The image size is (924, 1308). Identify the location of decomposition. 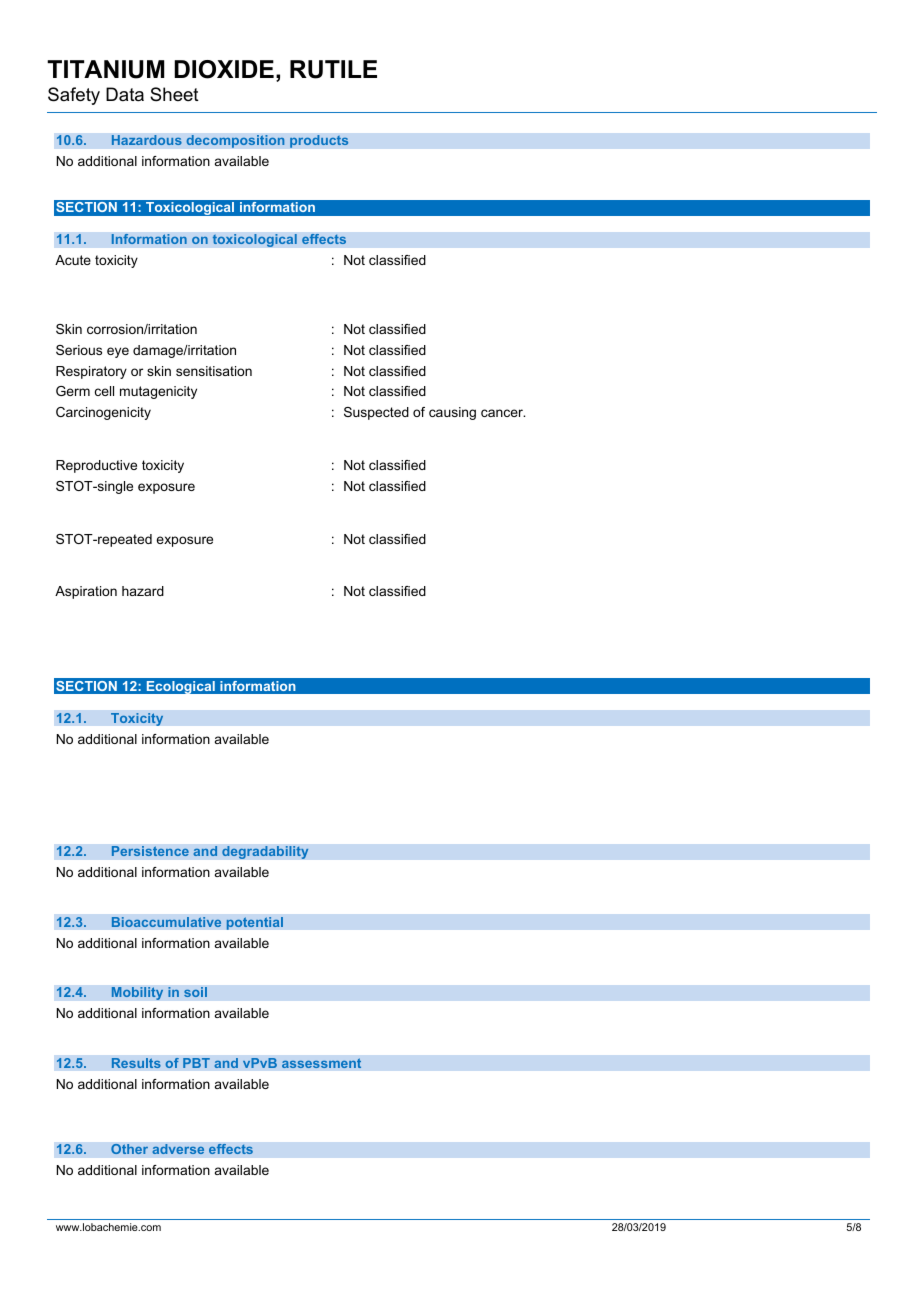
(235, 141).
